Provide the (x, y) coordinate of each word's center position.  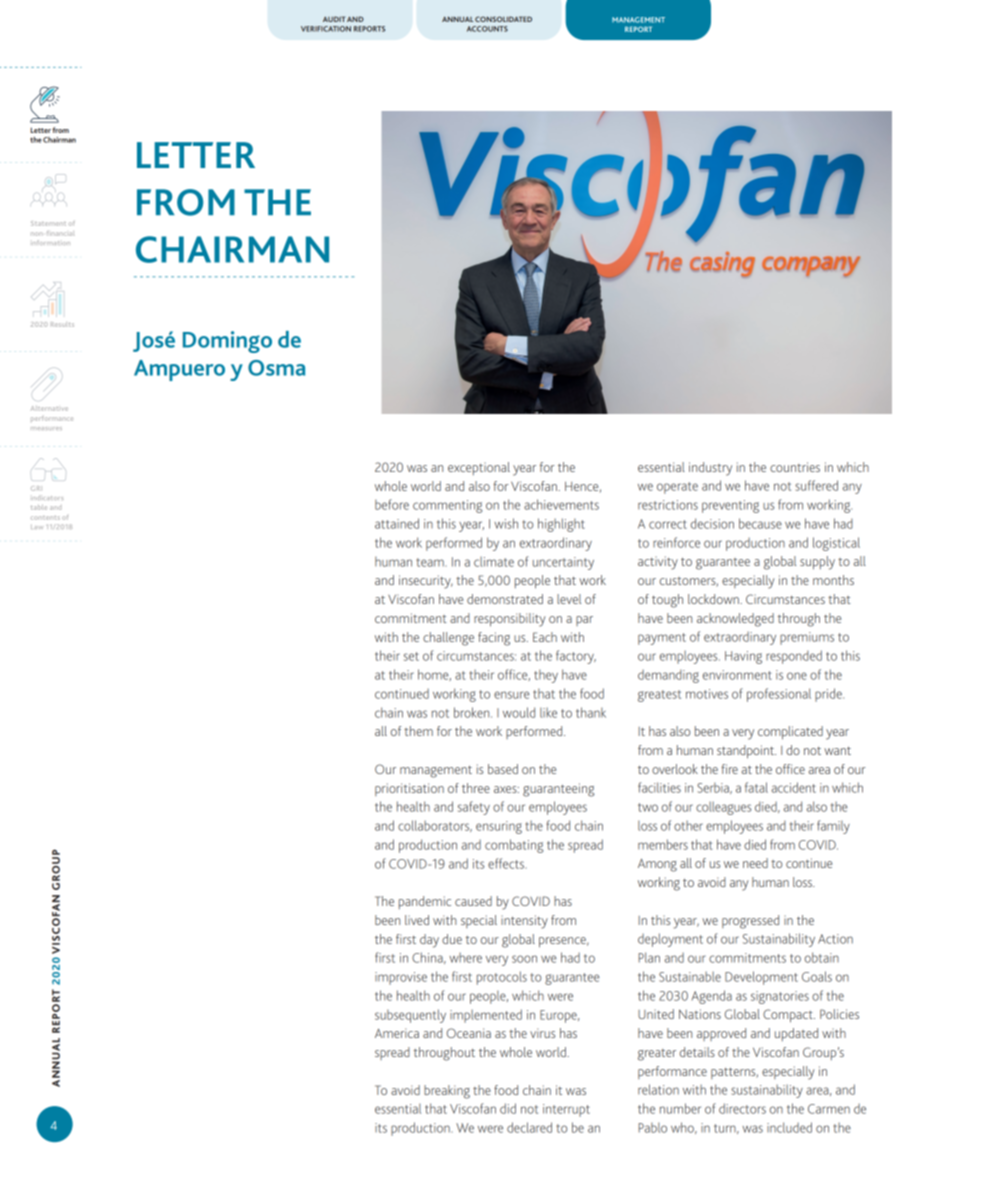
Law (37, 527)
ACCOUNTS (487, 29)
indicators (48, 498)
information (51, 242)
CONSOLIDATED (503, 19)
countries (795, 467)
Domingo (227, 342)
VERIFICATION (326, 29)
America (397, 1033)
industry (710, 469)
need (755, 863)
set (411, 656)
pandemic (425, 902)
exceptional (479, 468)
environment (737, 675)
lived (417, 920)
